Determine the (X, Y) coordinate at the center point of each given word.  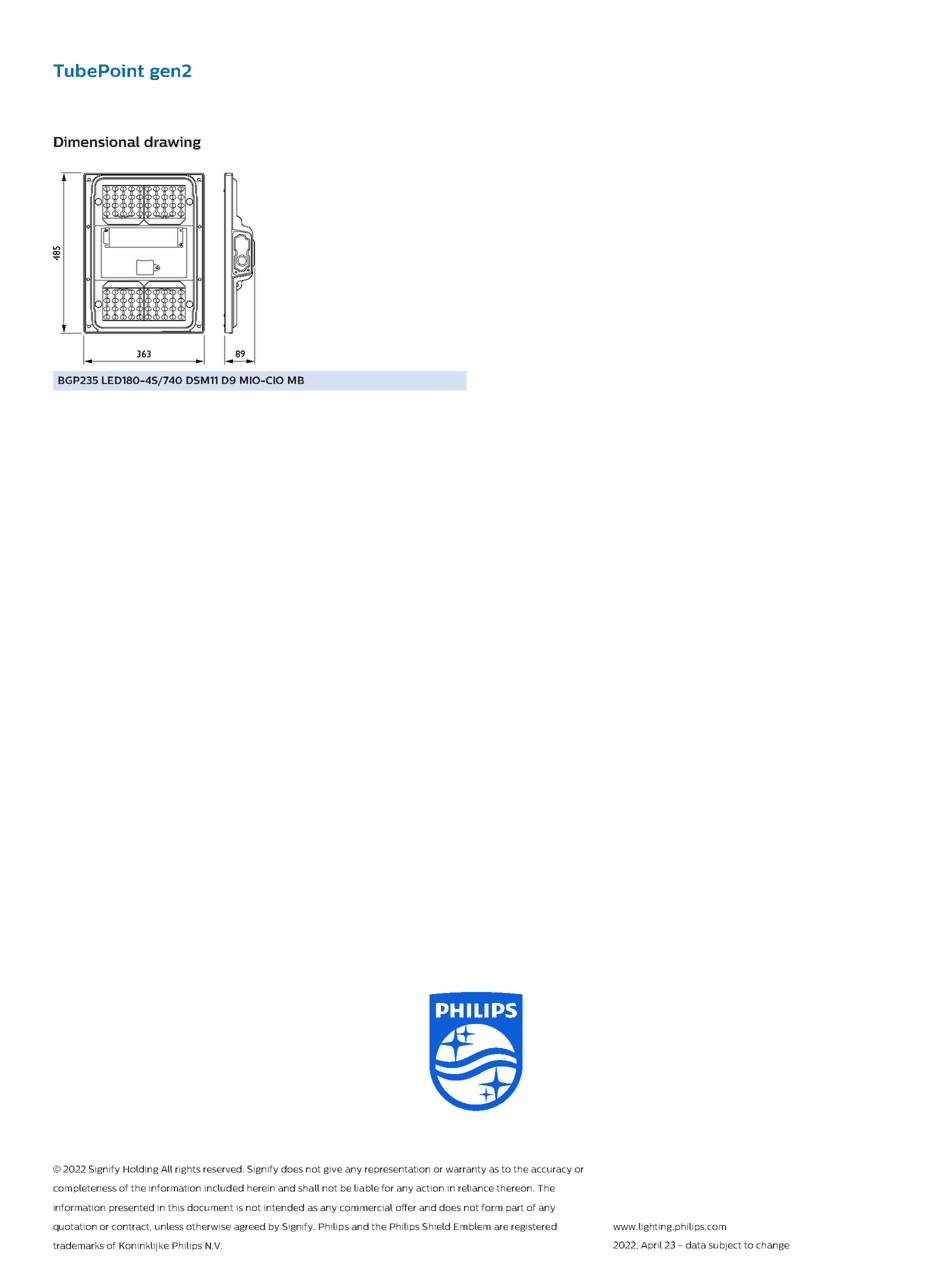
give (333, 1170)
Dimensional (97, 141)
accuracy (551, 1170)
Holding (140, 1169)
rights (188, 1169)
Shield (436, 1226)
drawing (172, 143)
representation (397, 1170)
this (176, 1207)
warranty (466, 1170)
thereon (515, 1188)
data (696, 1245)
